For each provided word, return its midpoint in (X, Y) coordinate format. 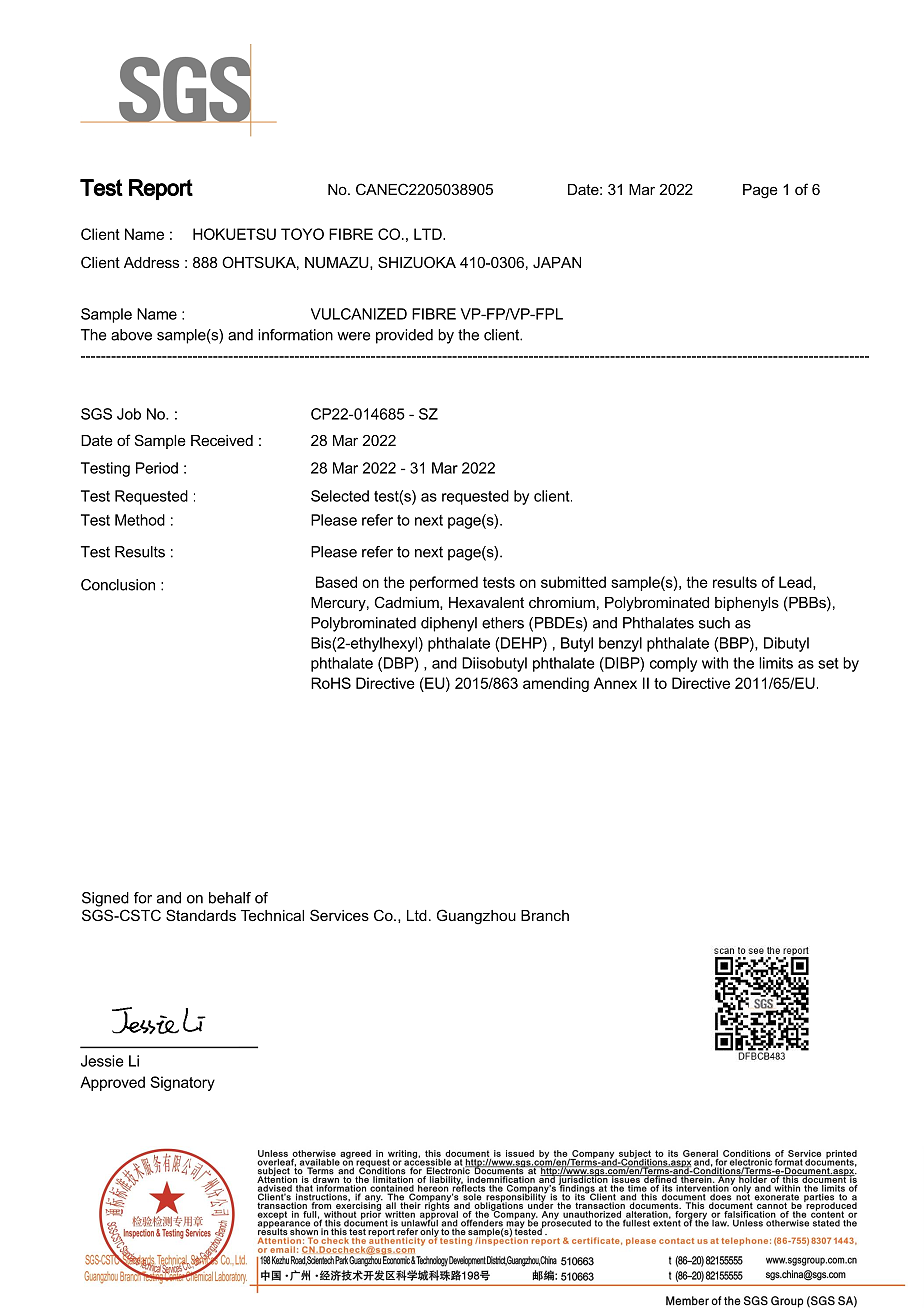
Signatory (182, 1083)
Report (161, 189)
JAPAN (557, 262)
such (714, 623)
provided (404, 336)
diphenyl (449, 624)
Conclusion (118, 585)
